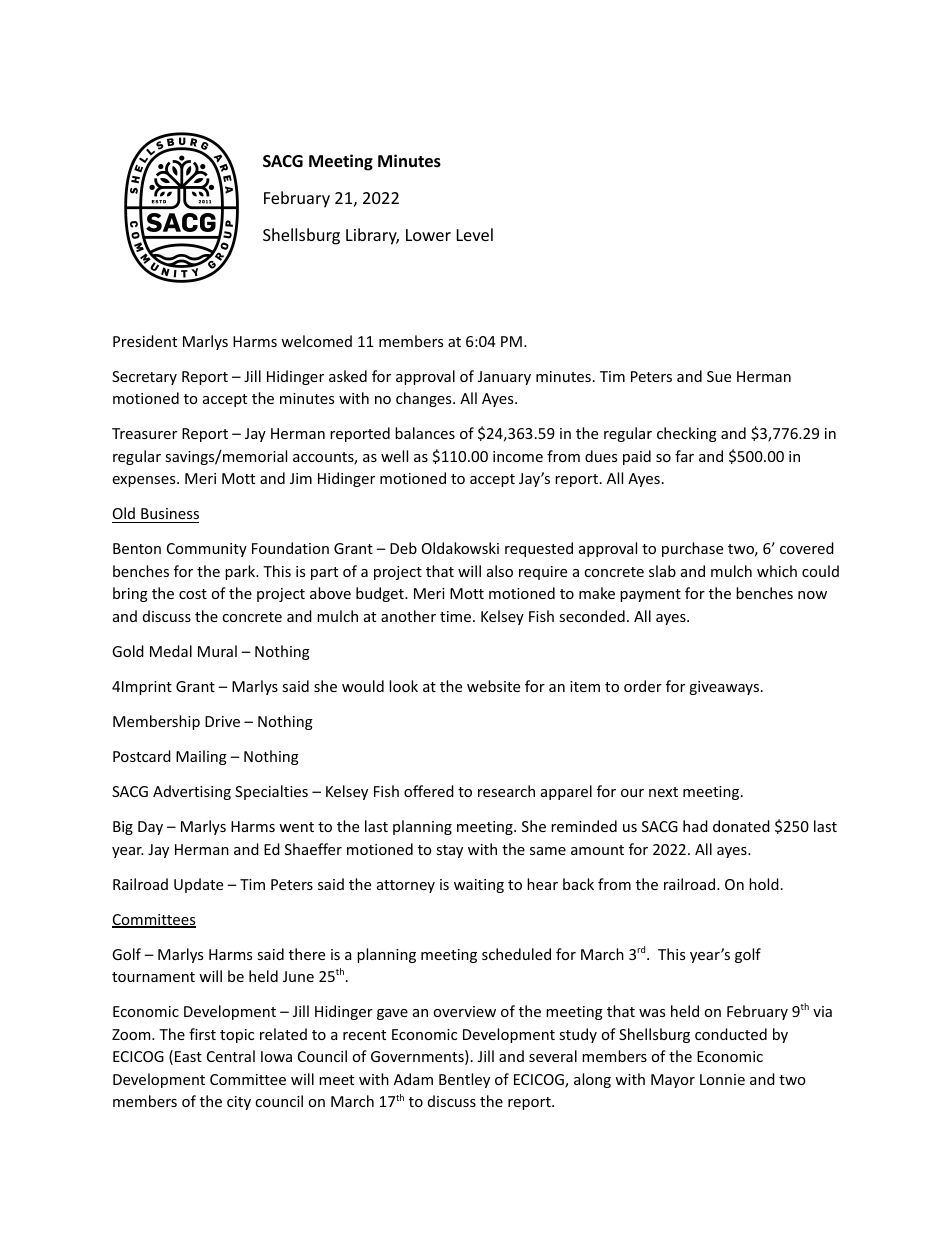 This screenshot has height=1233, width=952. I want to click on Community, so click(207, 550).
